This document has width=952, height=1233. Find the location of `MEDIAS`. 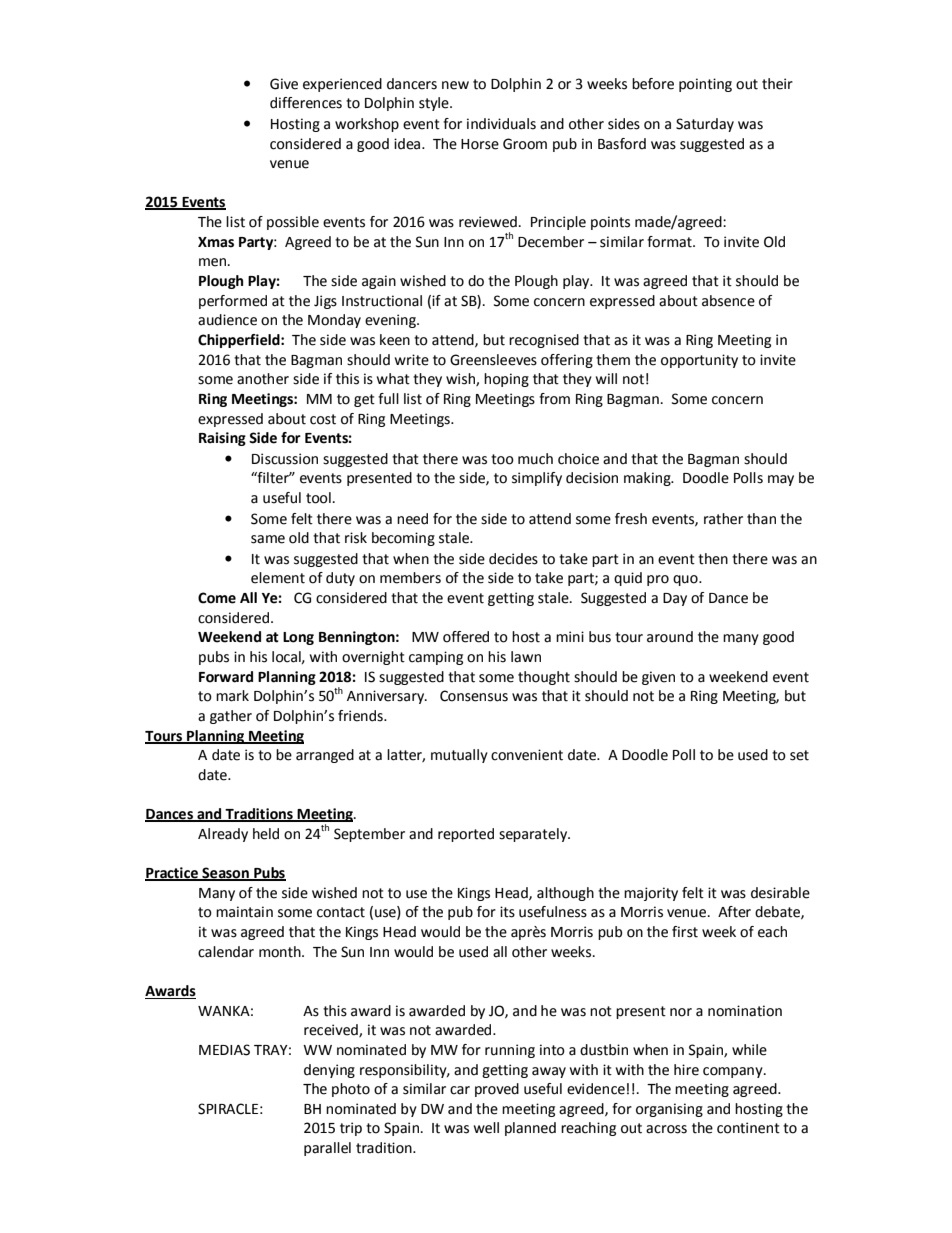

MEDIAS is located at coordinates (224, 1050).
